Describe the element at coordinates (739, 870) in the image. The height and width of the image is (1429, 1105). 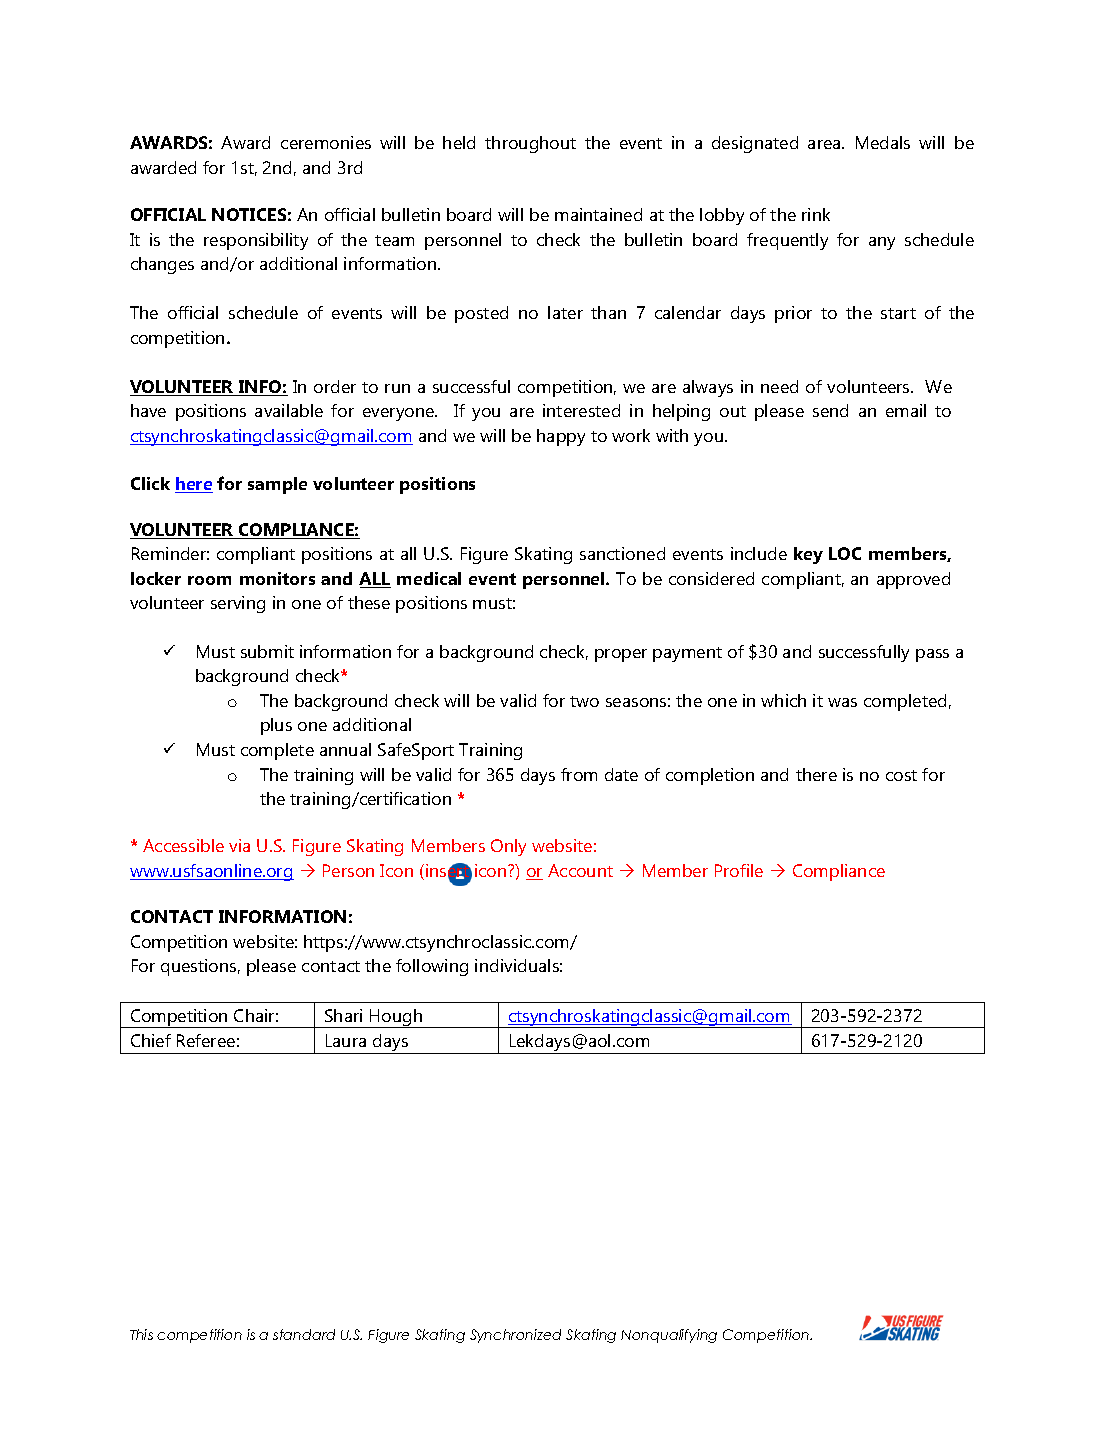
I see `Profile` at that location.
